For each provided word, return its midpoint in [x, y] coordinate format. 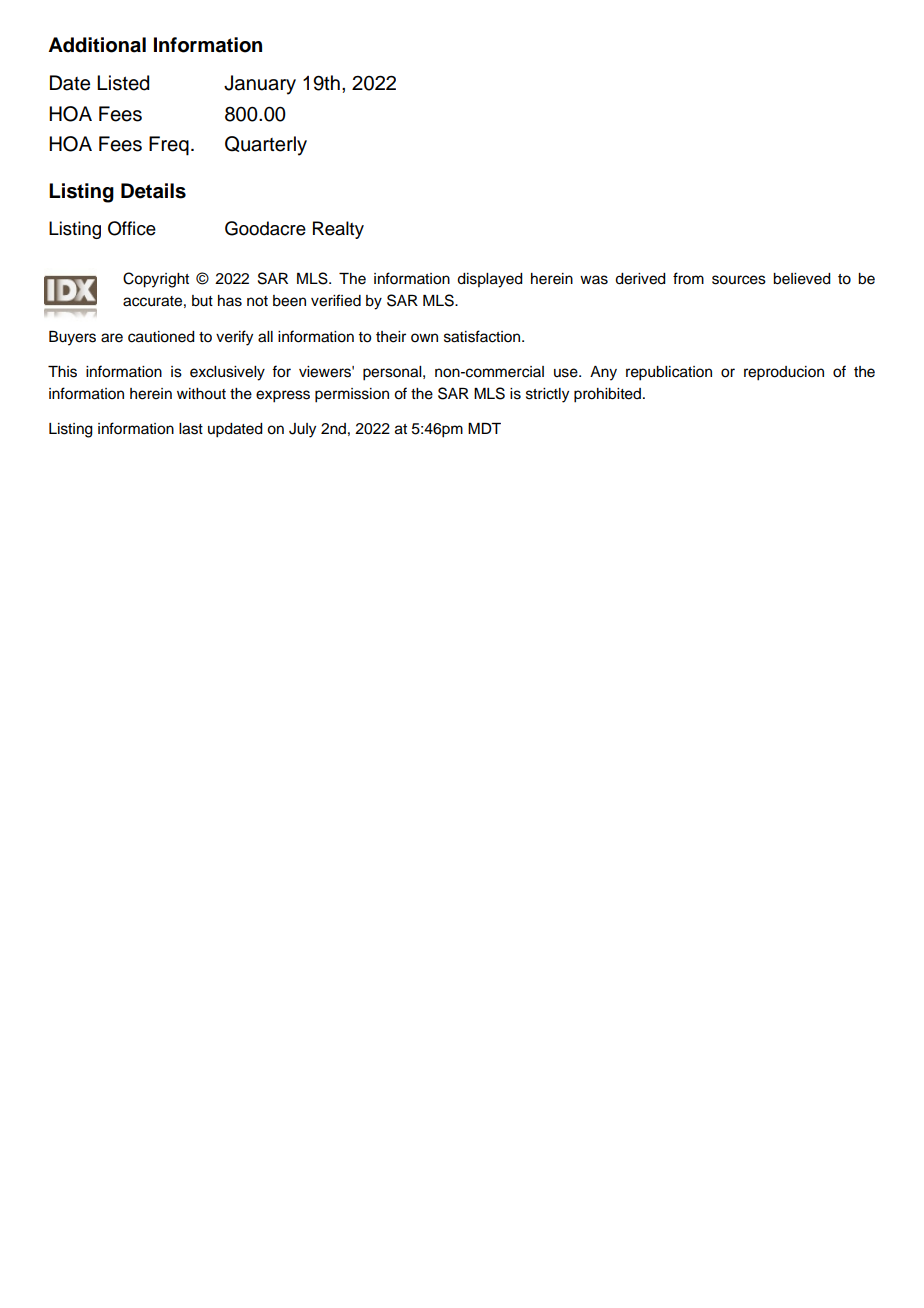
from [688, 278]
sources [739, 280]
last [191, 429]
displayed [490, 280]
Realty [338, 230]
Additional [97, 45]
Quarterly [266, 146]
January [260, 85]
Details [153, 191]
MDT [484, 428]
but [202, 301]
